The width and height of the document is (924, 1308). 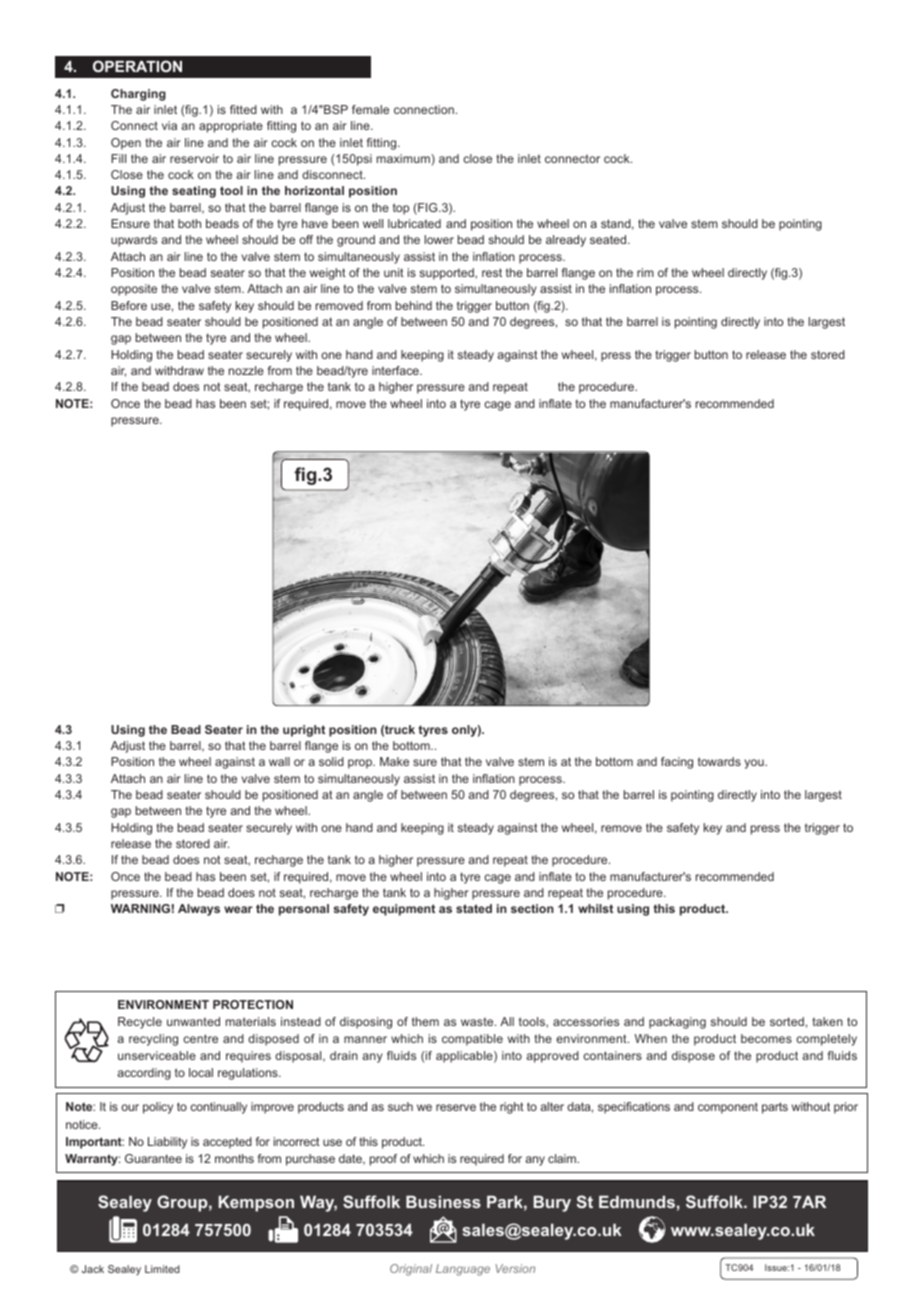 What do you see at coordinates (755, 764) in the document?
I see `you` at bounding box center [755, 764].
